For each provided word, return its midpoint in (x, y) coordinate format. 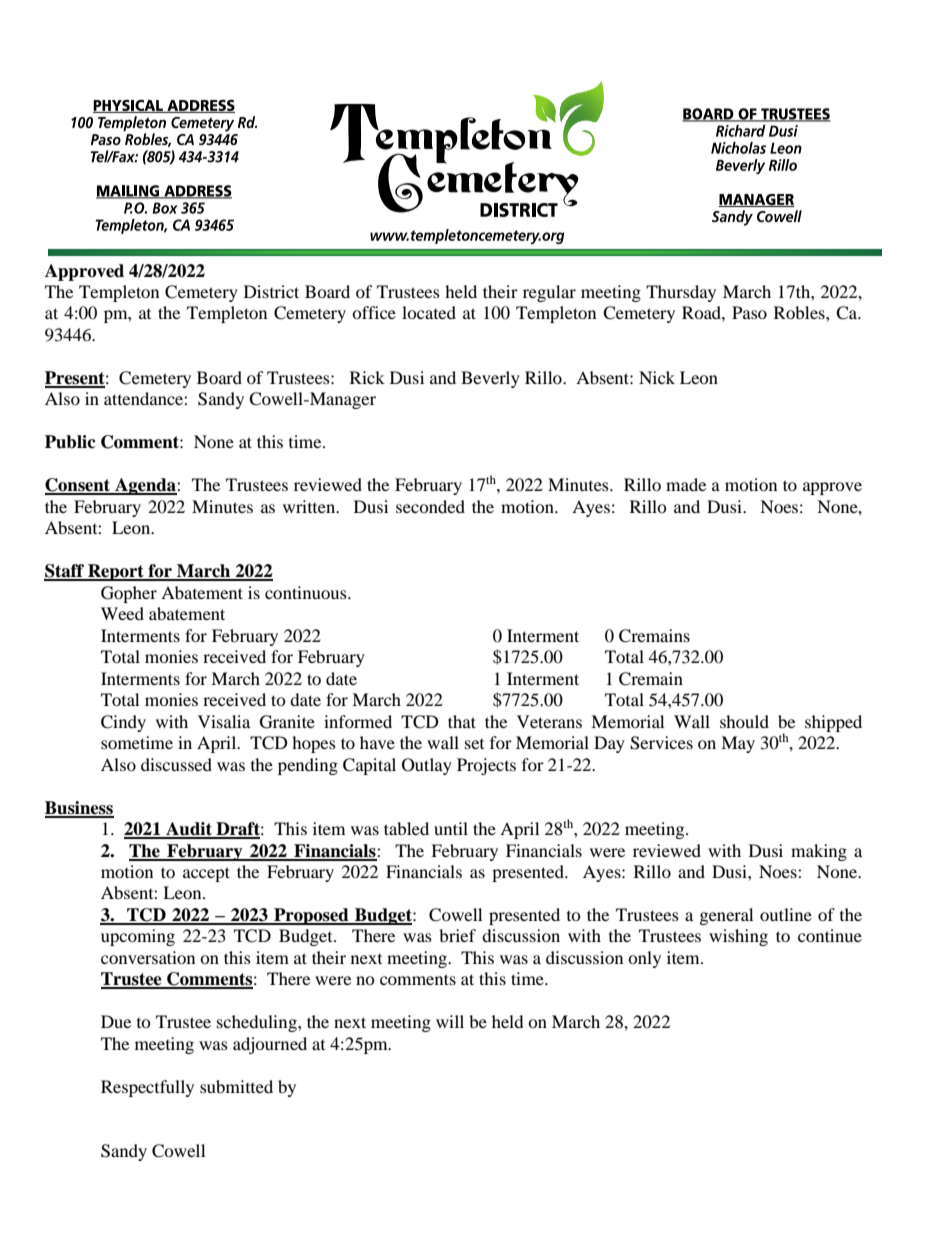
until (451, 828)
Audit (189, 830)
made (686, 484)
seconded (430, 506)
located (429, 312)
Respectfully (147, 1088)
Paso (749, 312)
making (819, 852)
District (271, 291)
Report (116, 572)
